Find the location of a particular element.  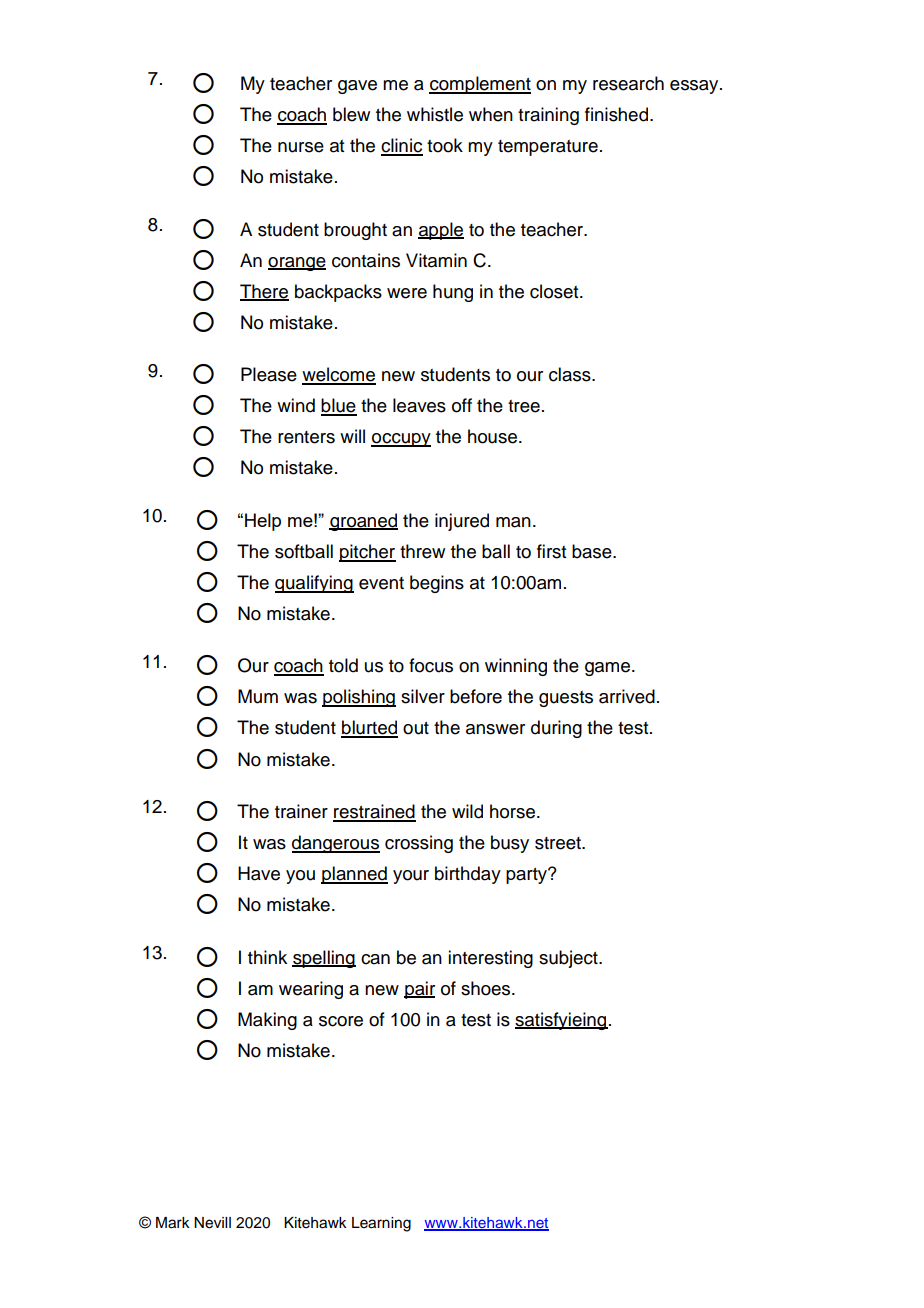

think is located at coordinates (267, 957).
